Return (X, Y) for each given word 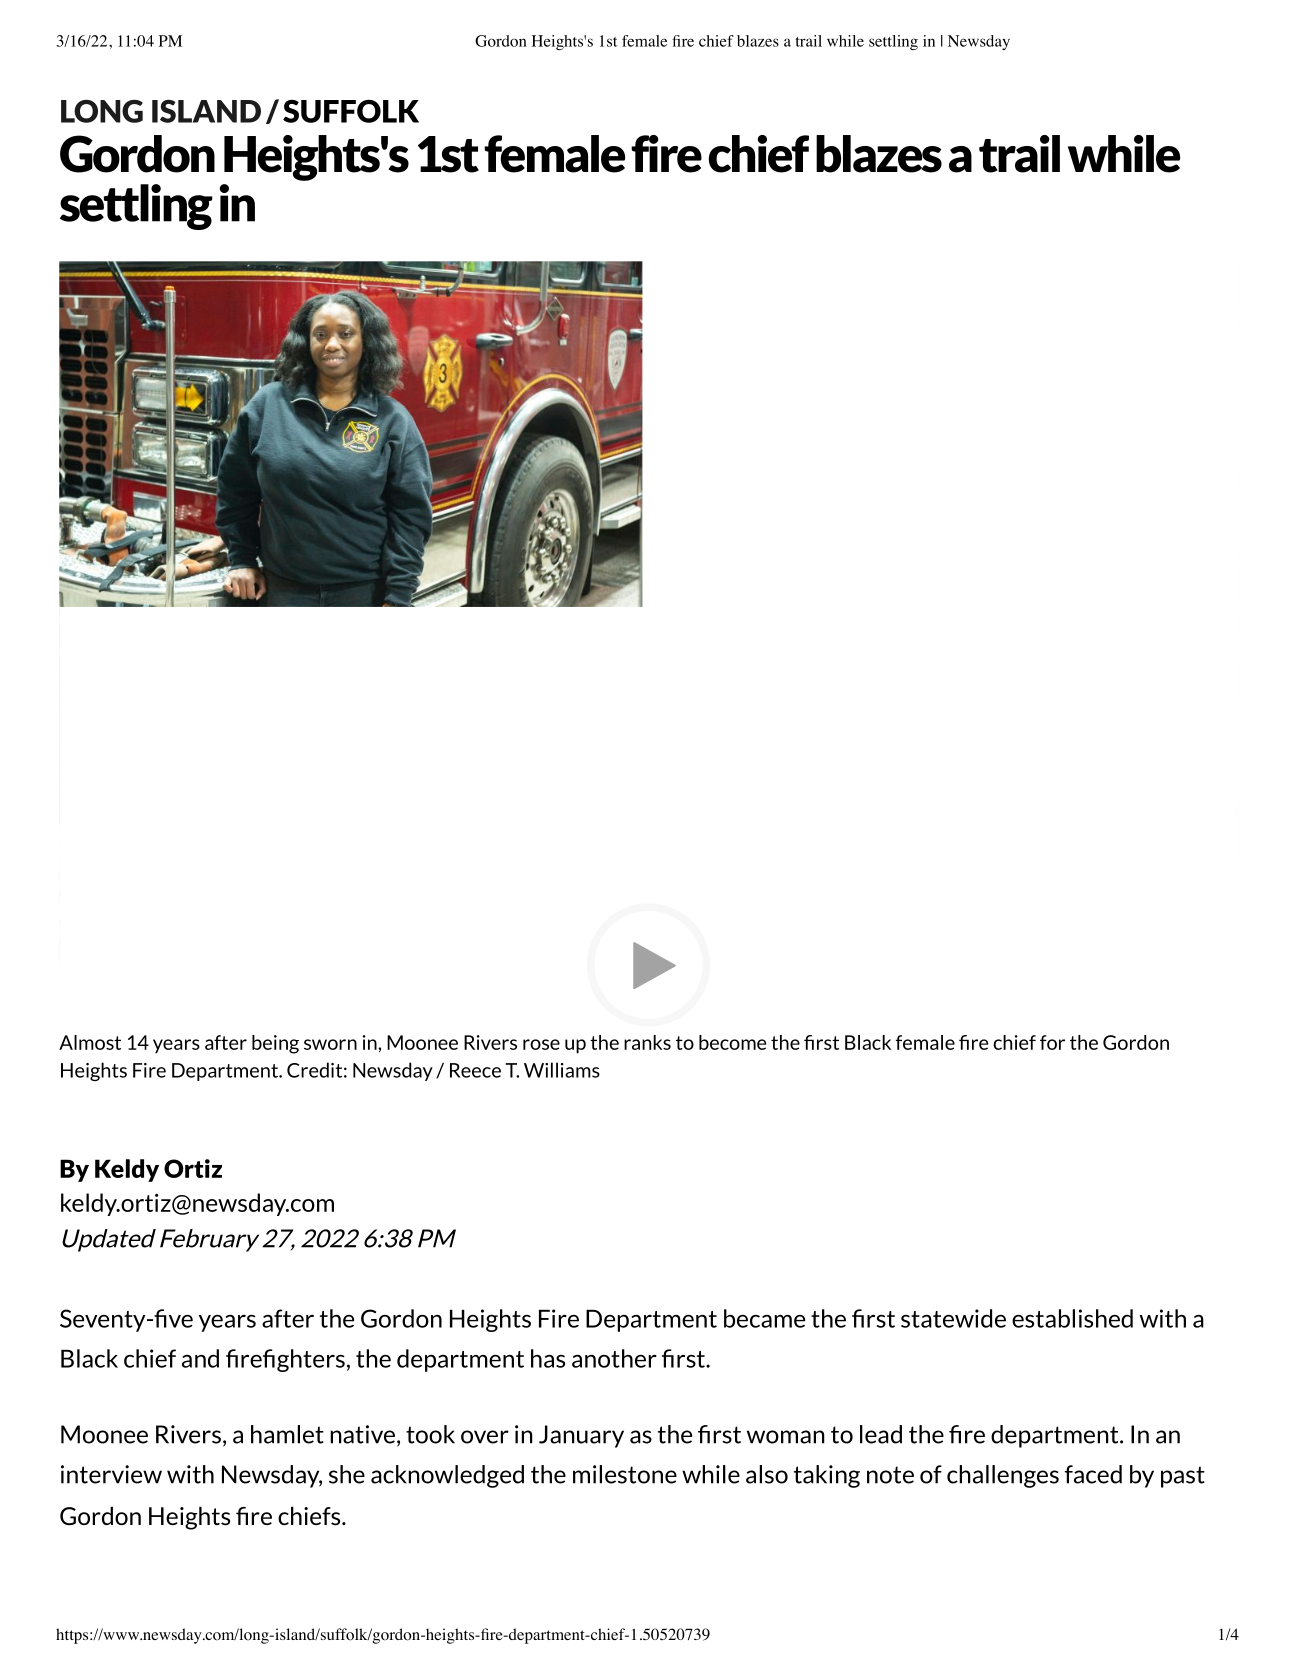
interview (111, 1474)
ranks (647, 1042)
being (275, 1044)
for (1052, 1042)
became (764, 1318)
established (1072, 1318)
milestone (625, 1474)
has (548, 1358)
